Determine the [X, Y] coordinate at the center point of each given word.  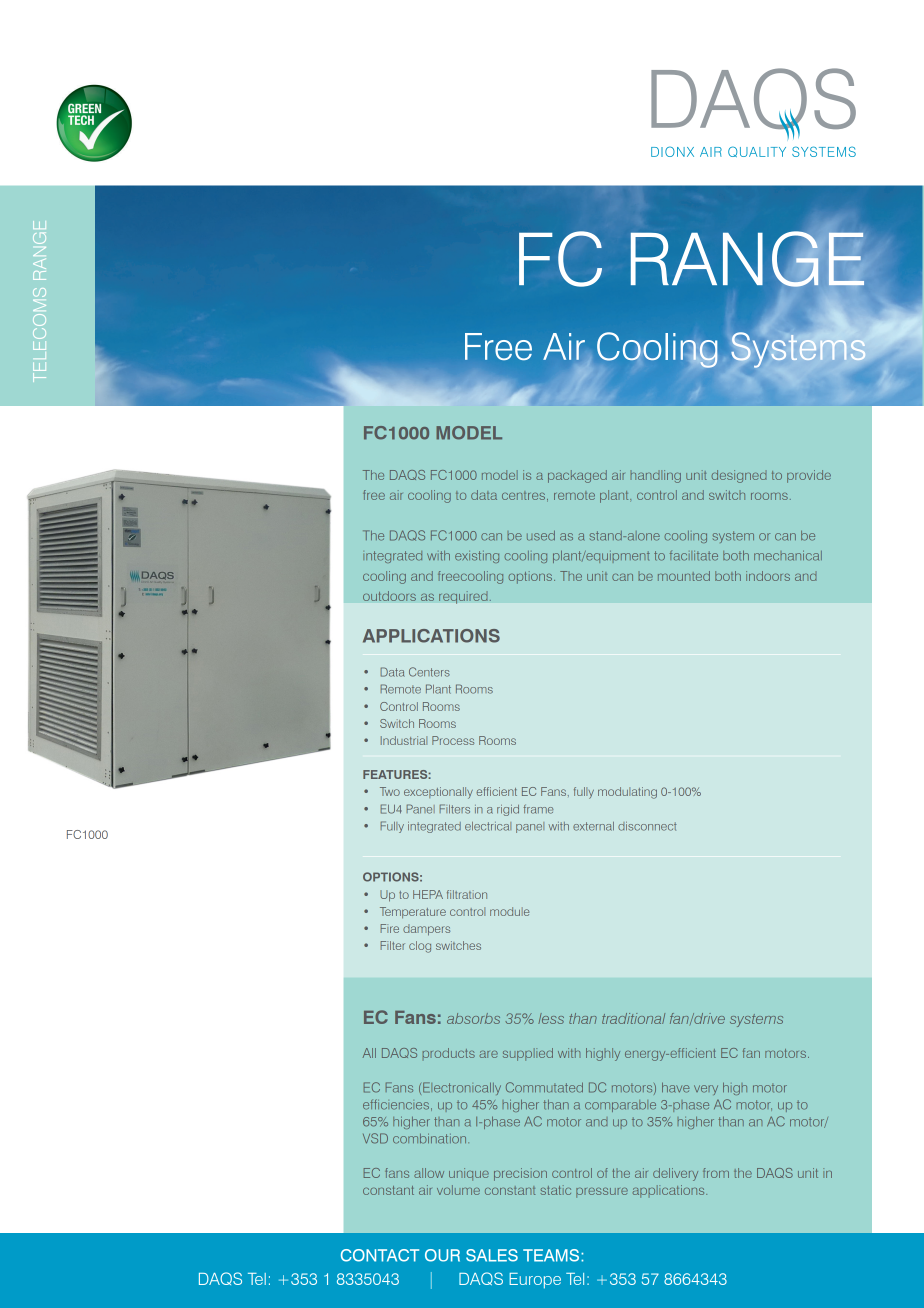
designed [739, 476]
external [593, 826]
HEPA [428, 894]
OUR [442, 1255]
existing [477, 557]
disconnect [647, 826]
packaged [577, 476]
